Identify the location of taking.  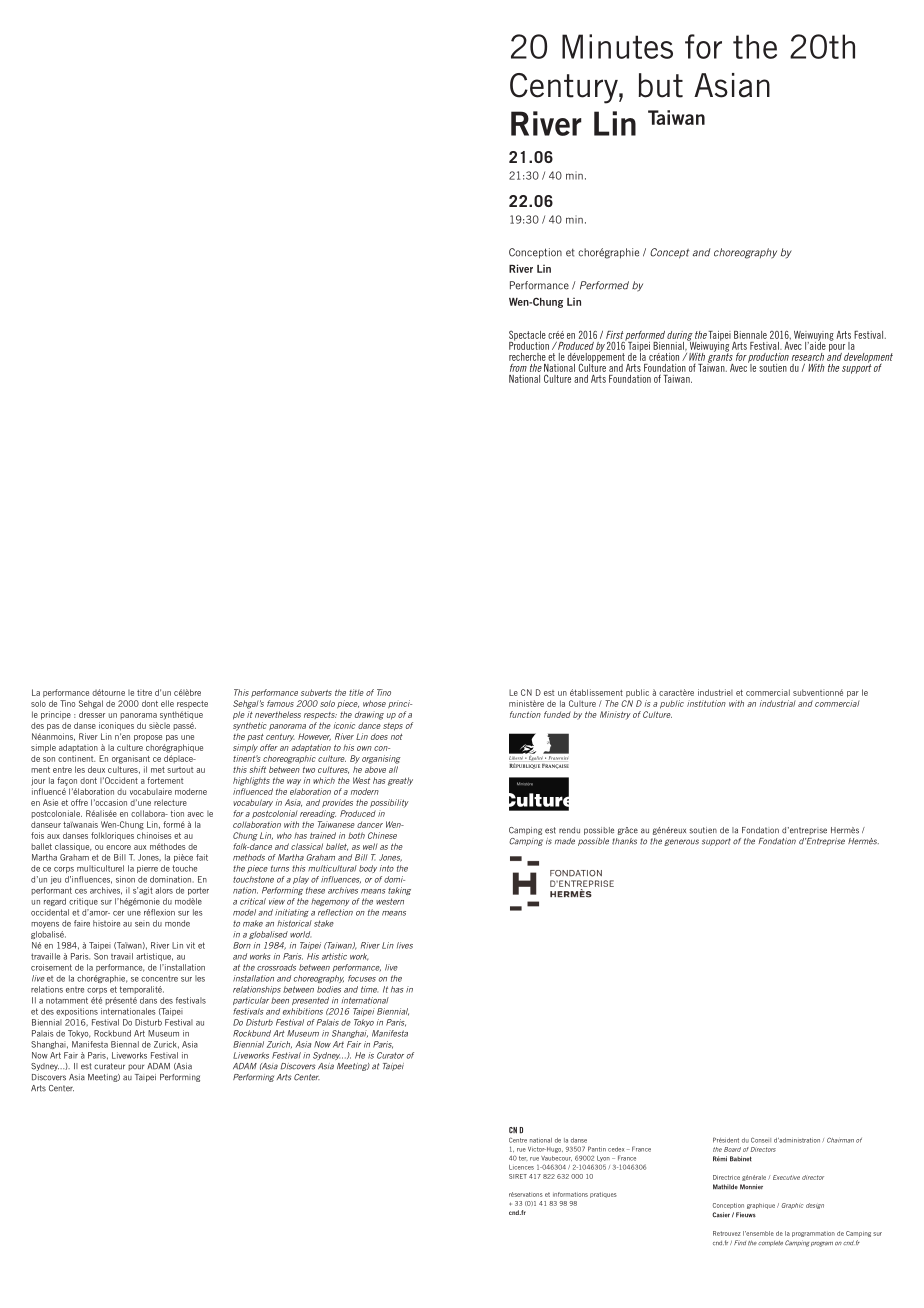
(399, 891).
